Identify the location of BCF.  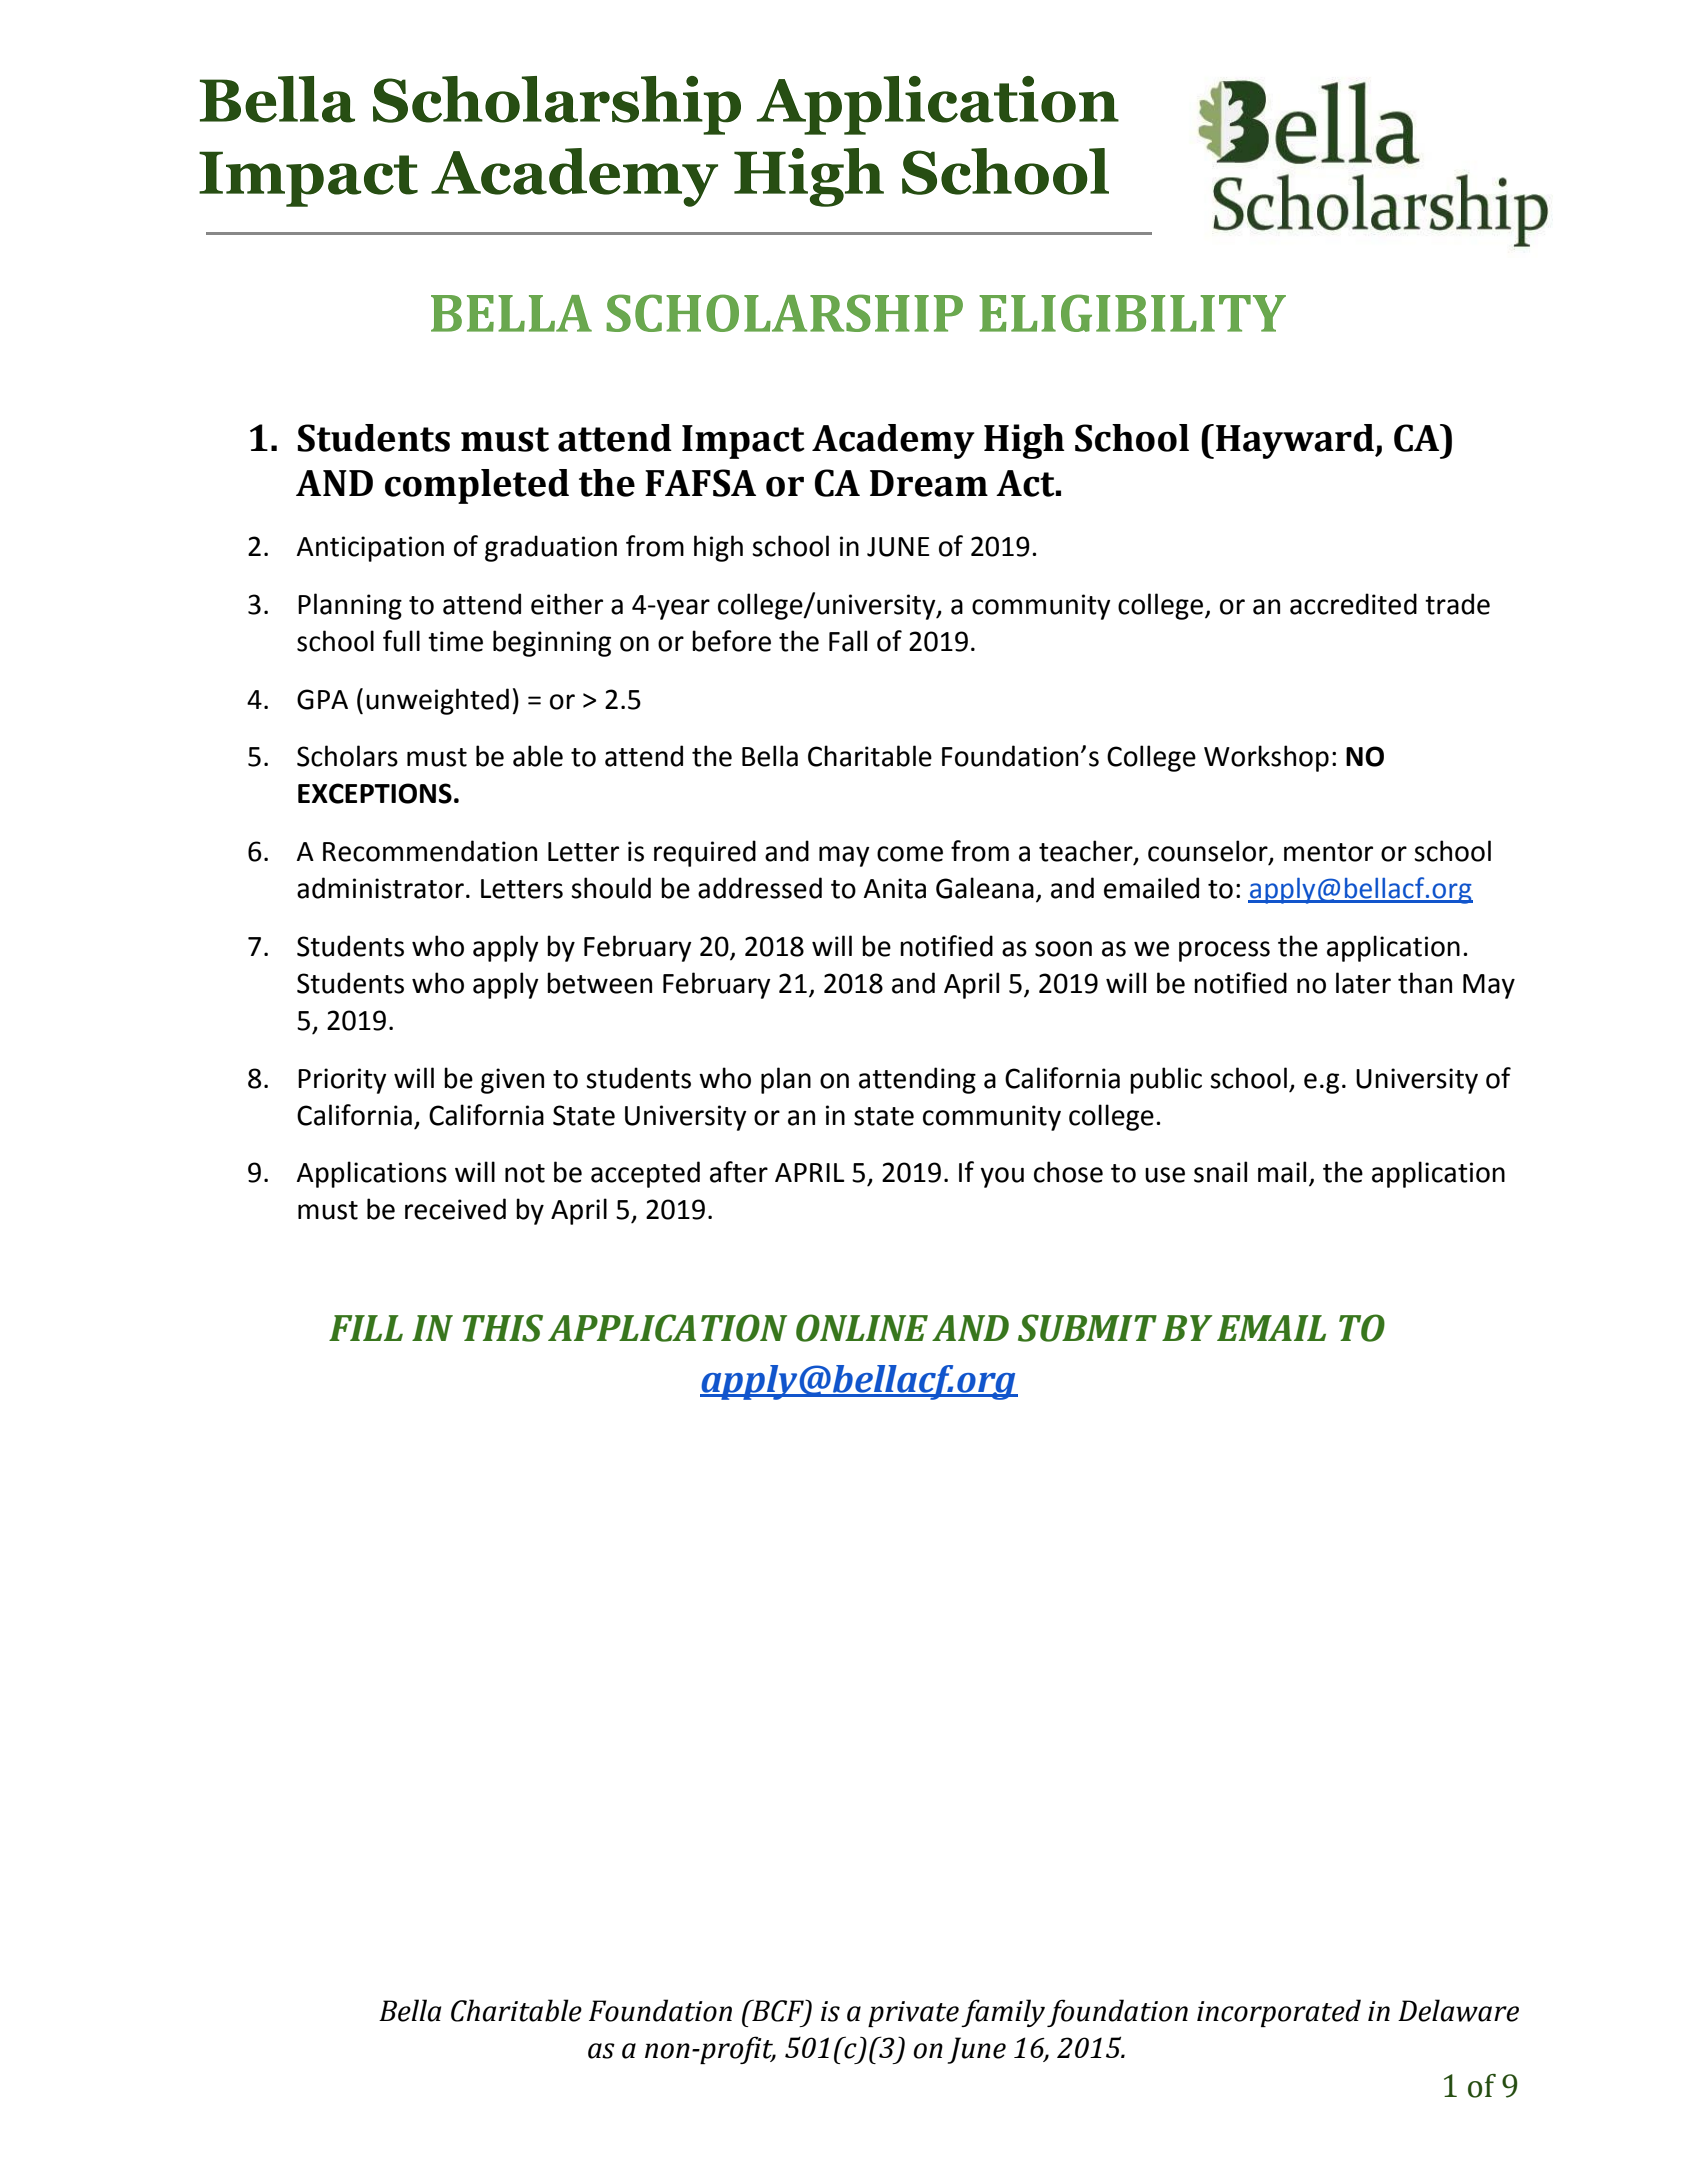
(778, 2011).
